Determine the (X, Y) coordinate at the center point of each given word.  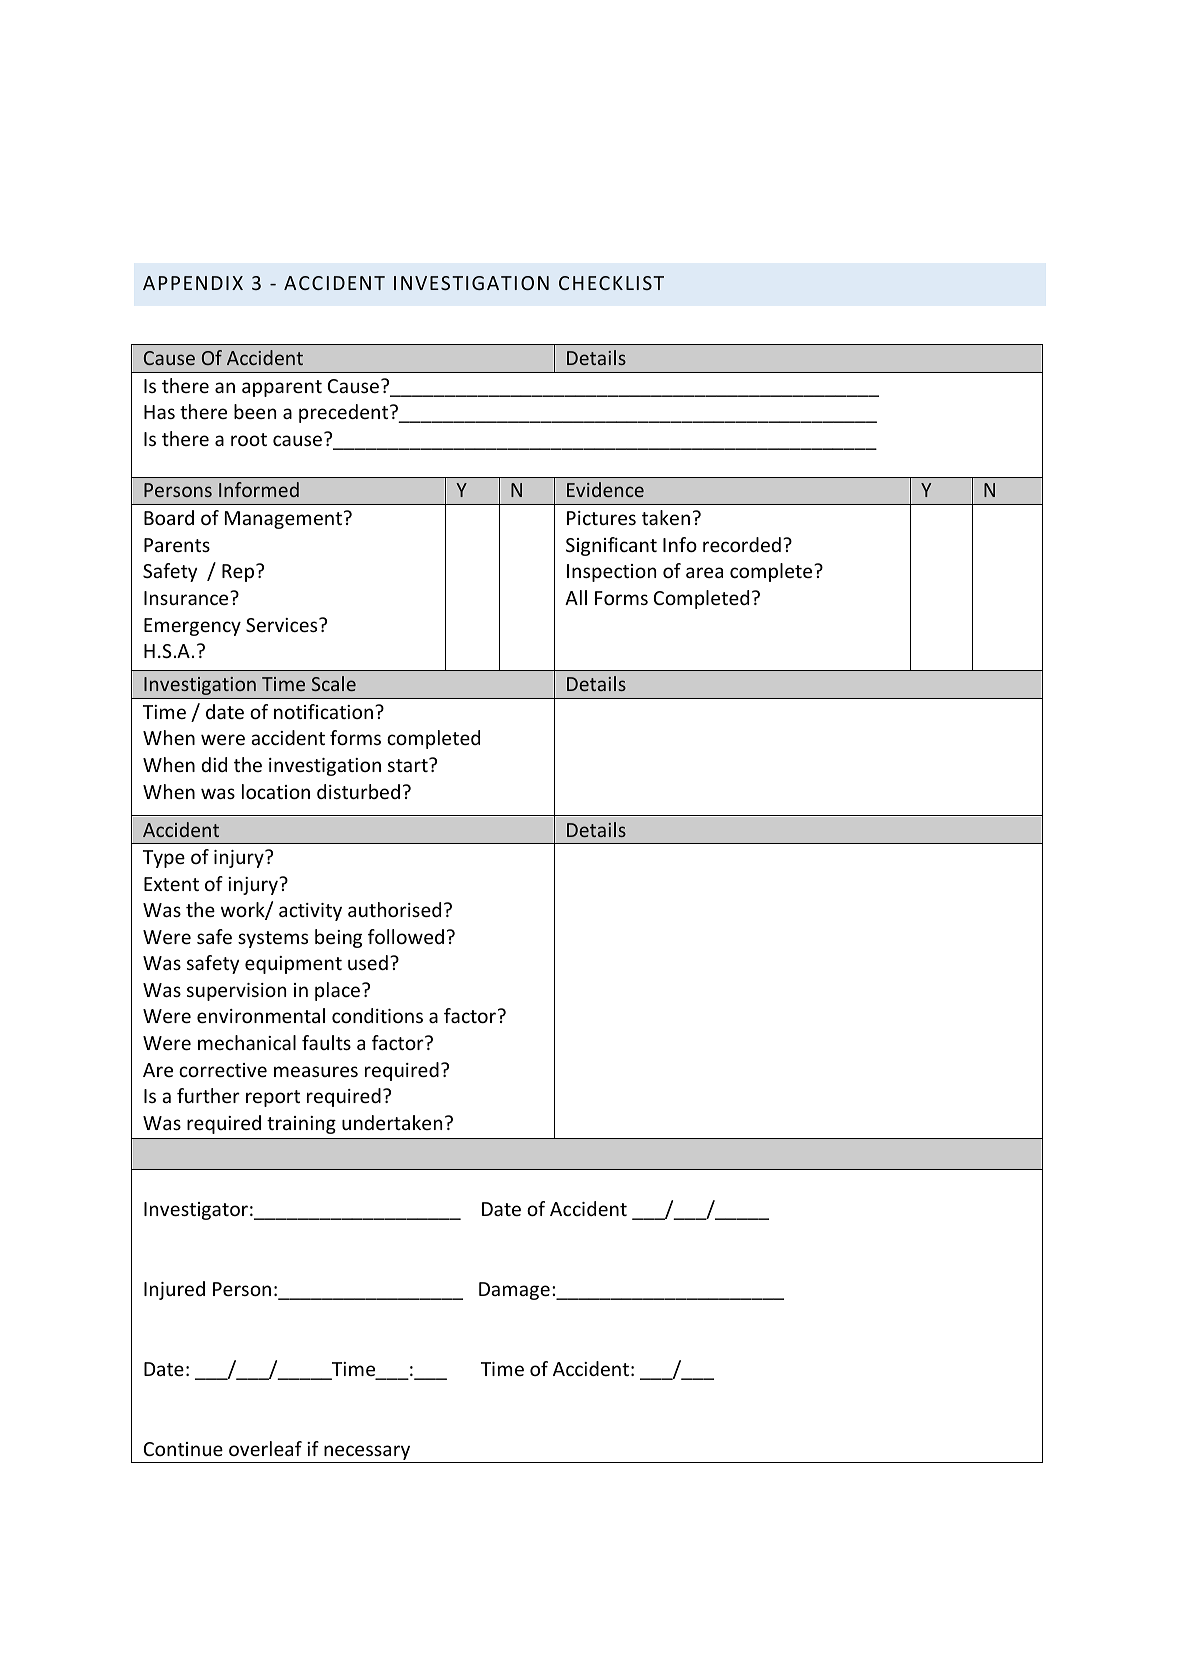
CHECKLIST (611, 283)
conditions (377, 1015)
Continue (183, 1449)
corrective (223, 1070)
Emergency (192, 627)
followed (406, 936)
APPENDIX (193, 283)
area (704, 572)
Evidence (605, 489)
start (409, 765)
